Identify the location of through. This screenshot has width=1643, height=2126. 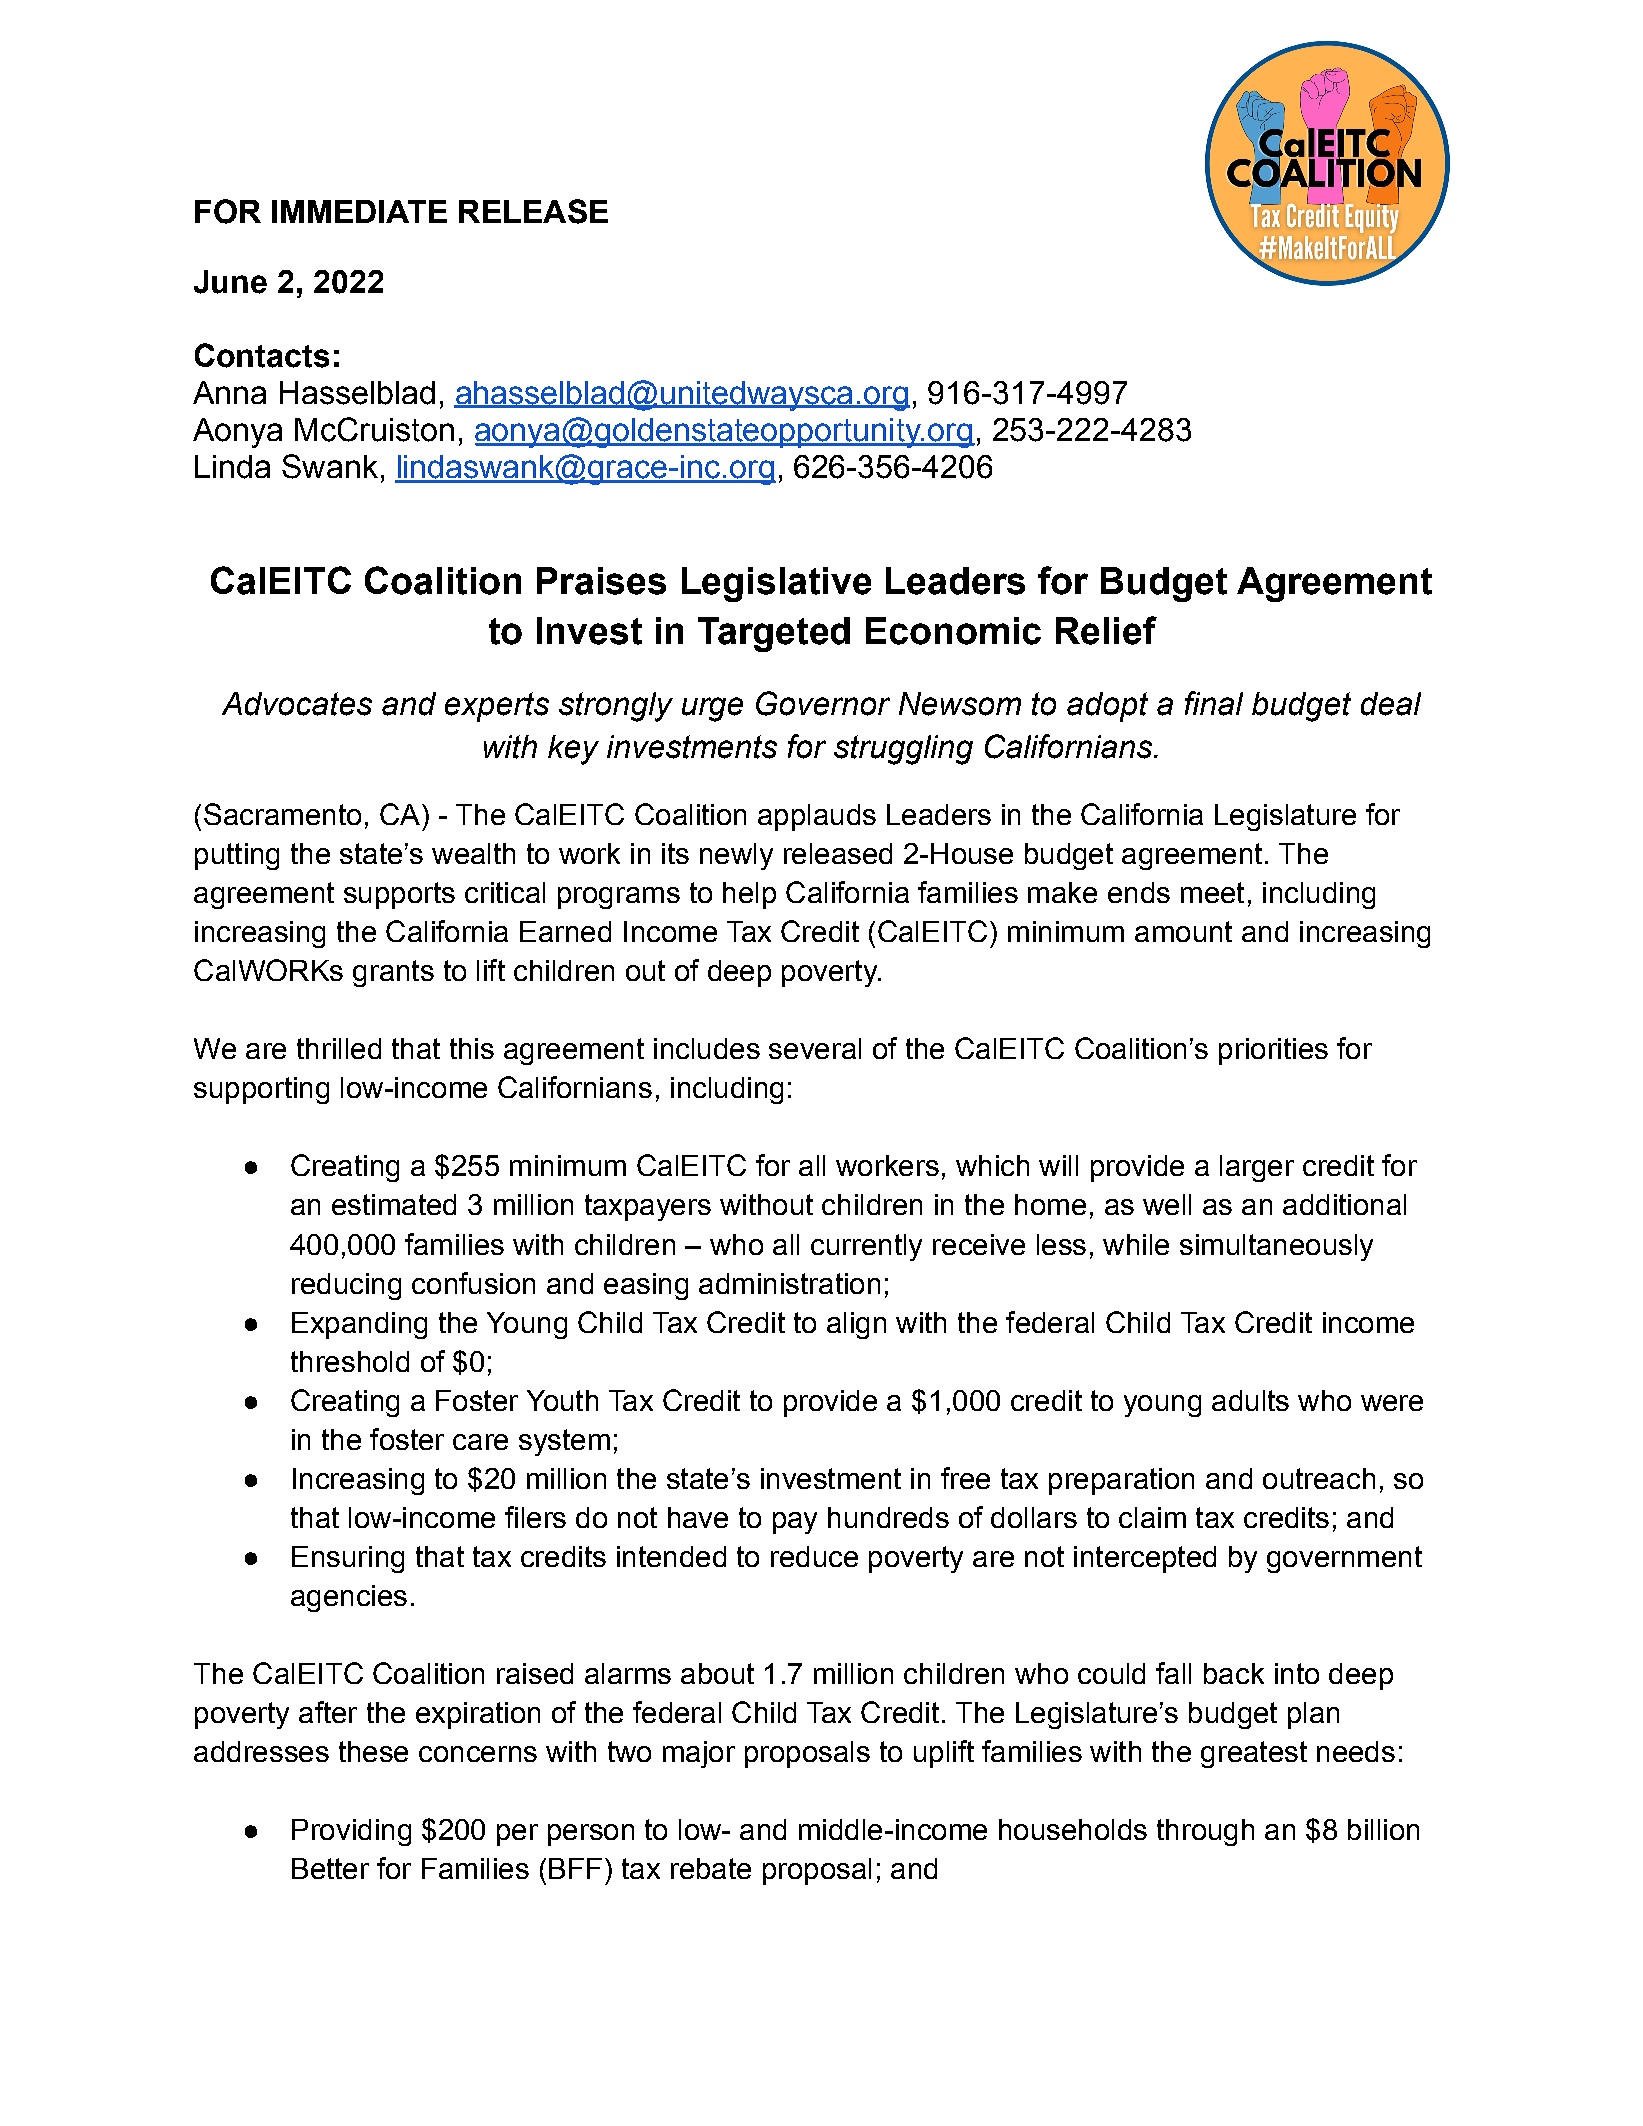
(1205, 1832).
